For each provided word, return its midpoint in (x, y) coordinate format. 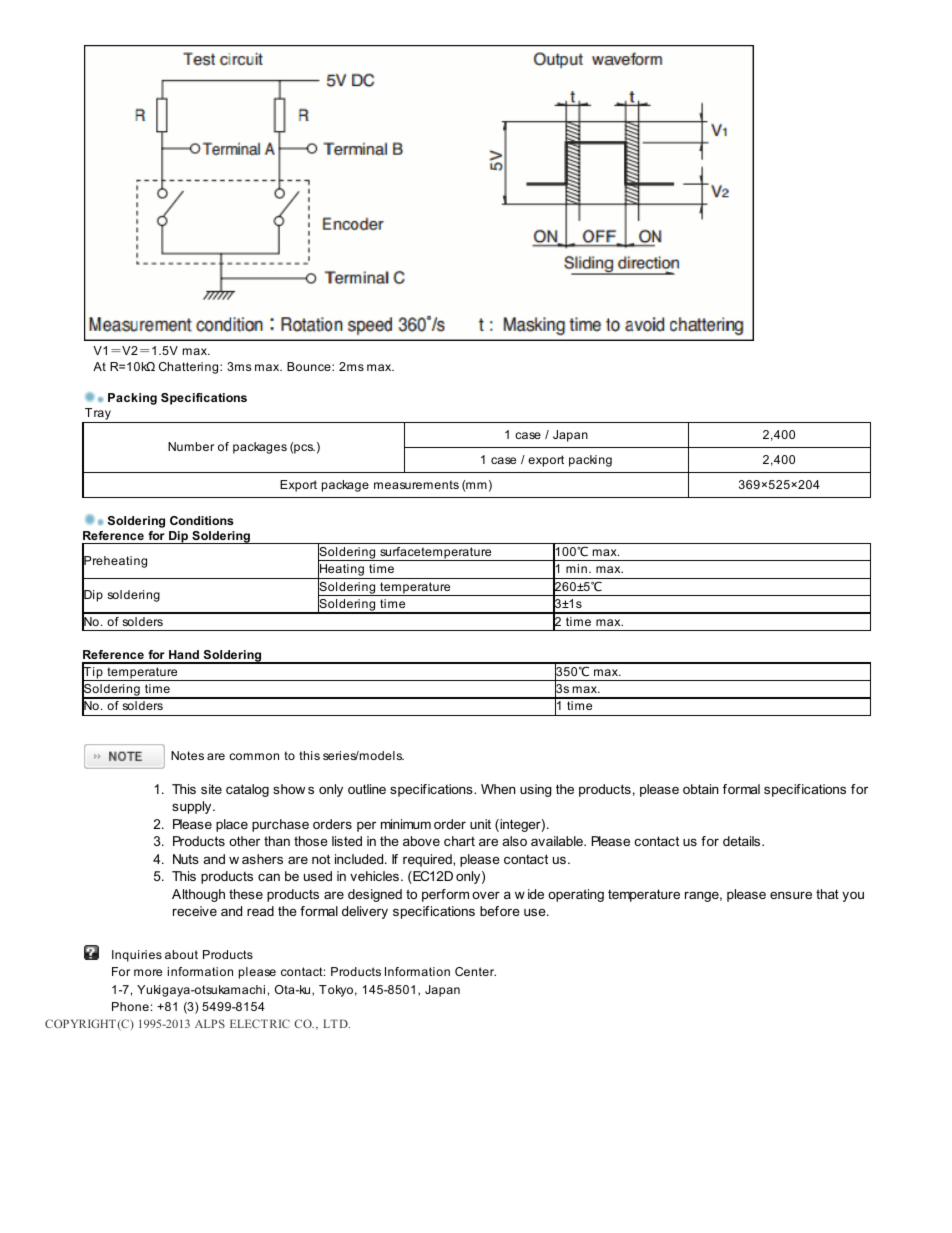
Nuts (186, 859)
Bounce (310, 366)
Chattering (190, 368)
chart (459, 841)
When (498, 789)
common (254, 756)
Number (191, 446)
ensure (791, 895)
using (536, 790)
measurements (416, 484)
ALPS (210, 1023)
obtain (700, 789)
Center (475, 971)
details (743, 841)
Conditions (202, 520)
